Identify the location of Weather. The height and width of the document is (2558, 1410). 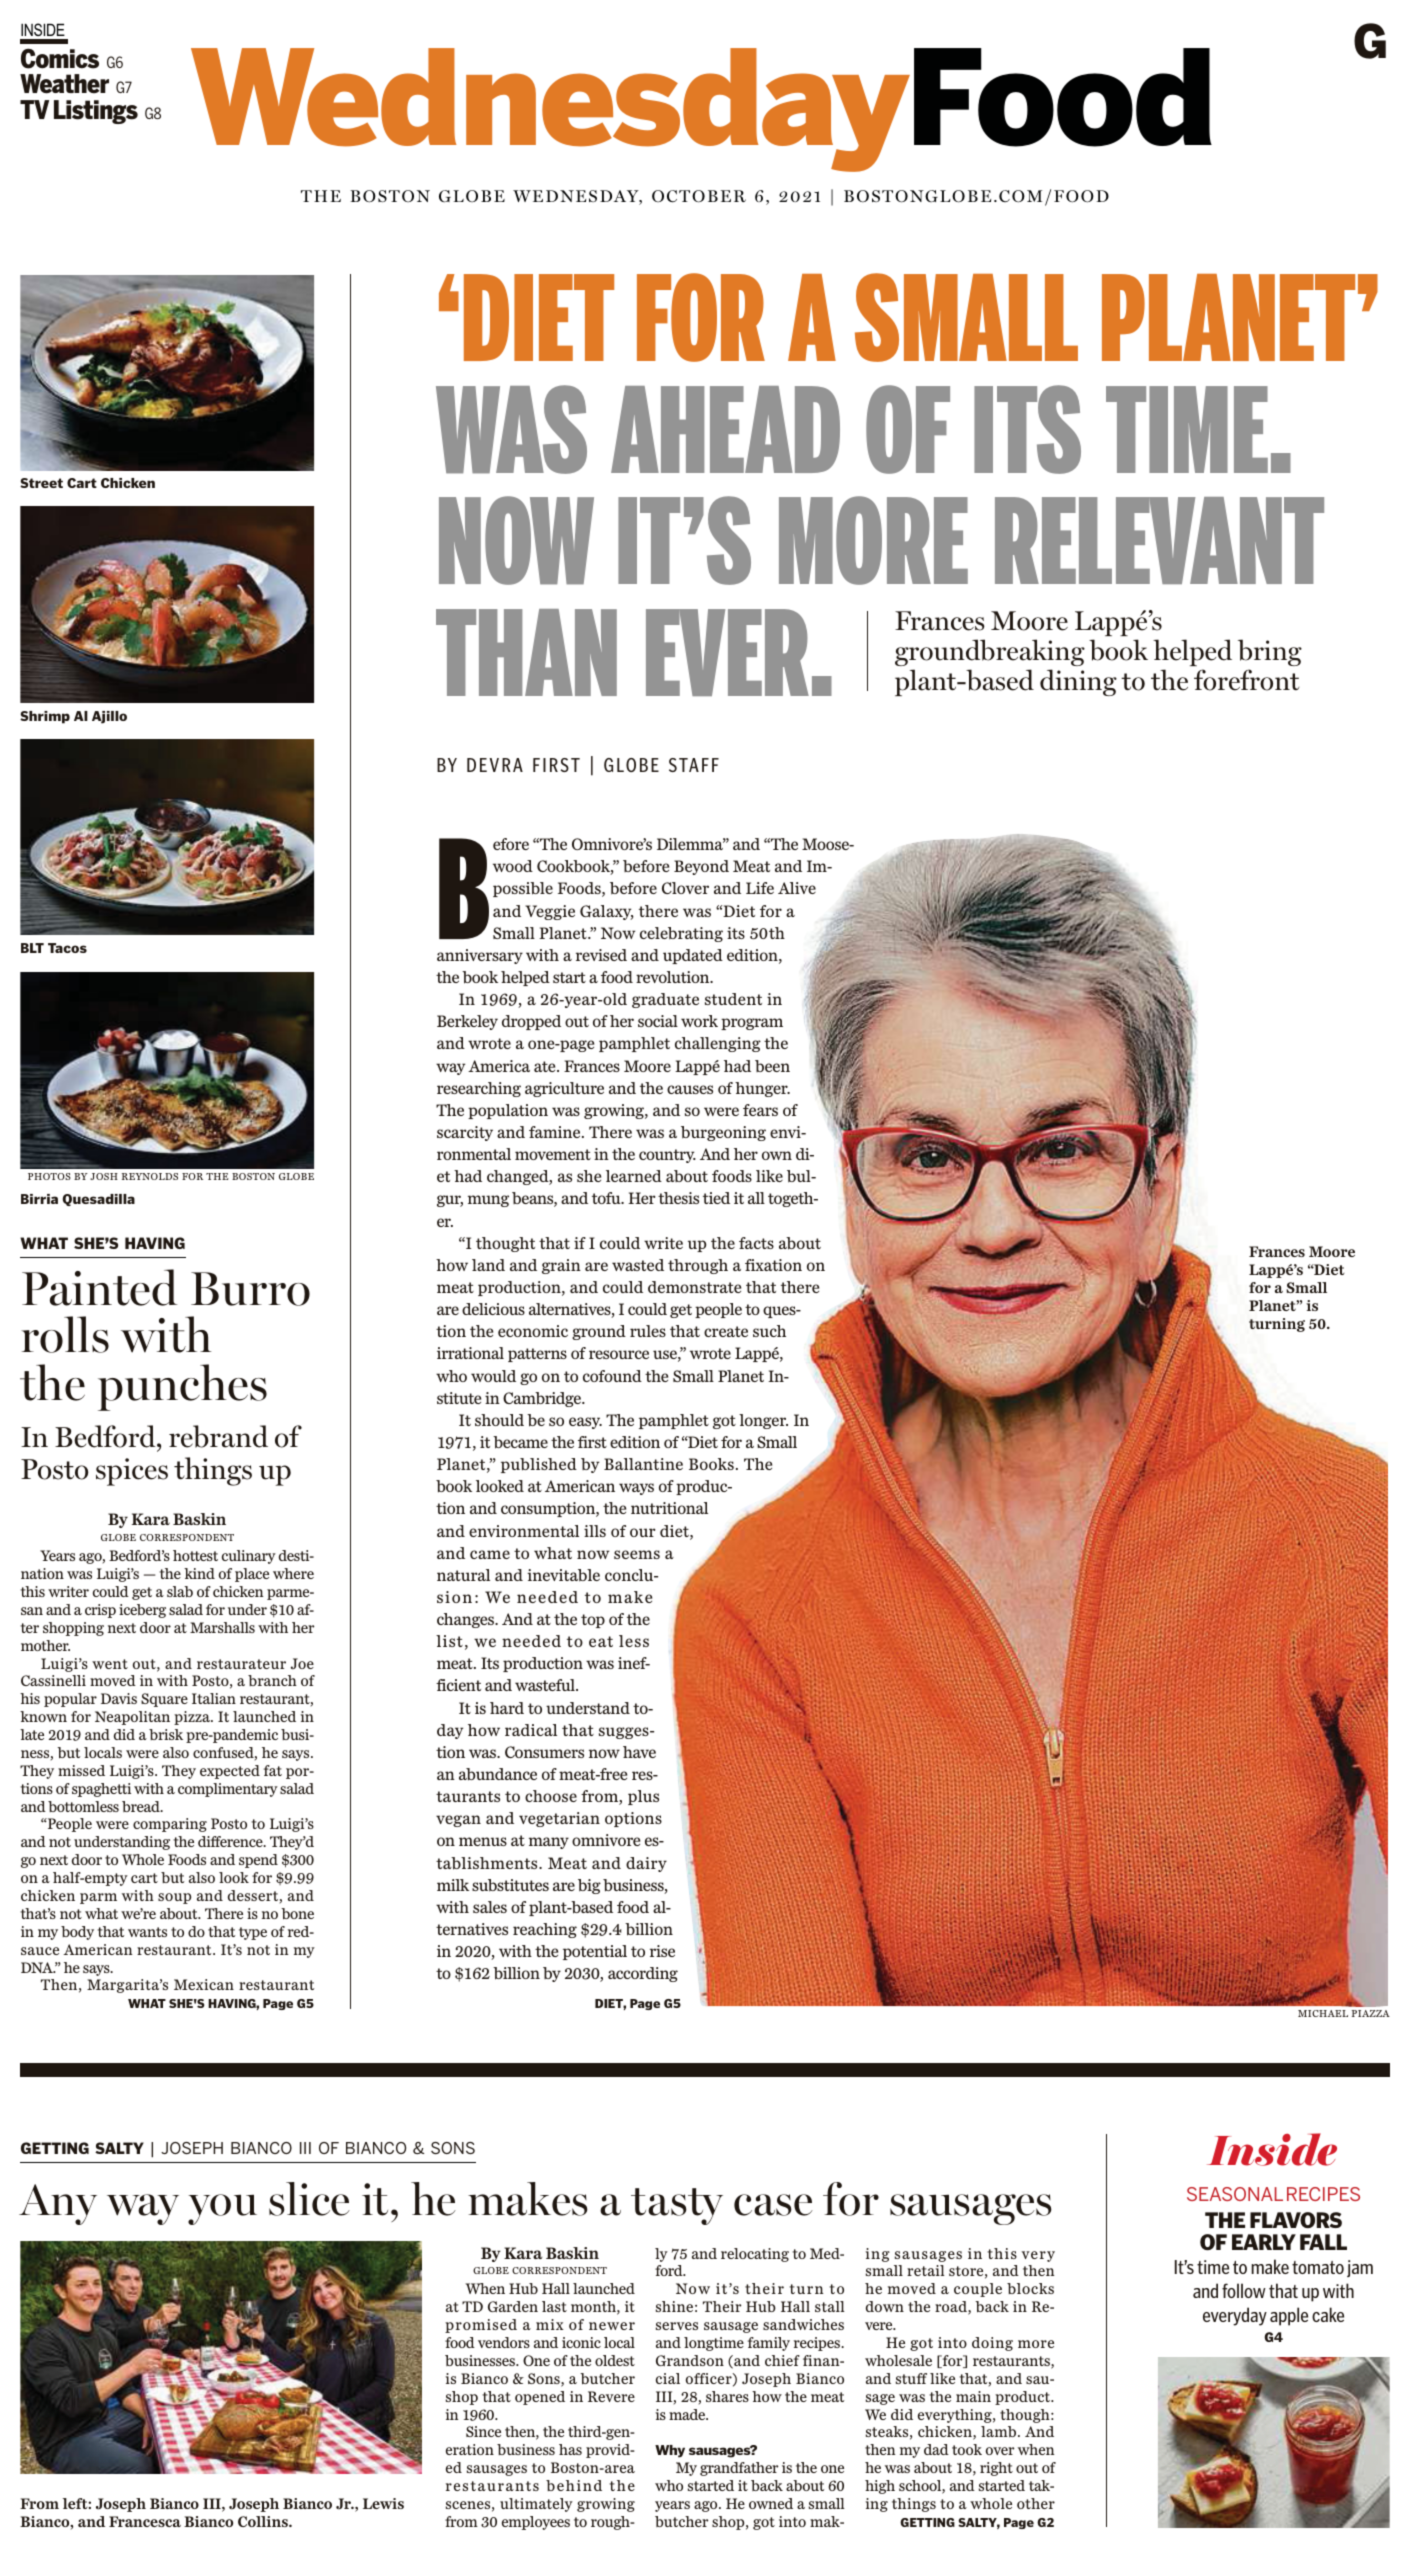
(64, 84).
